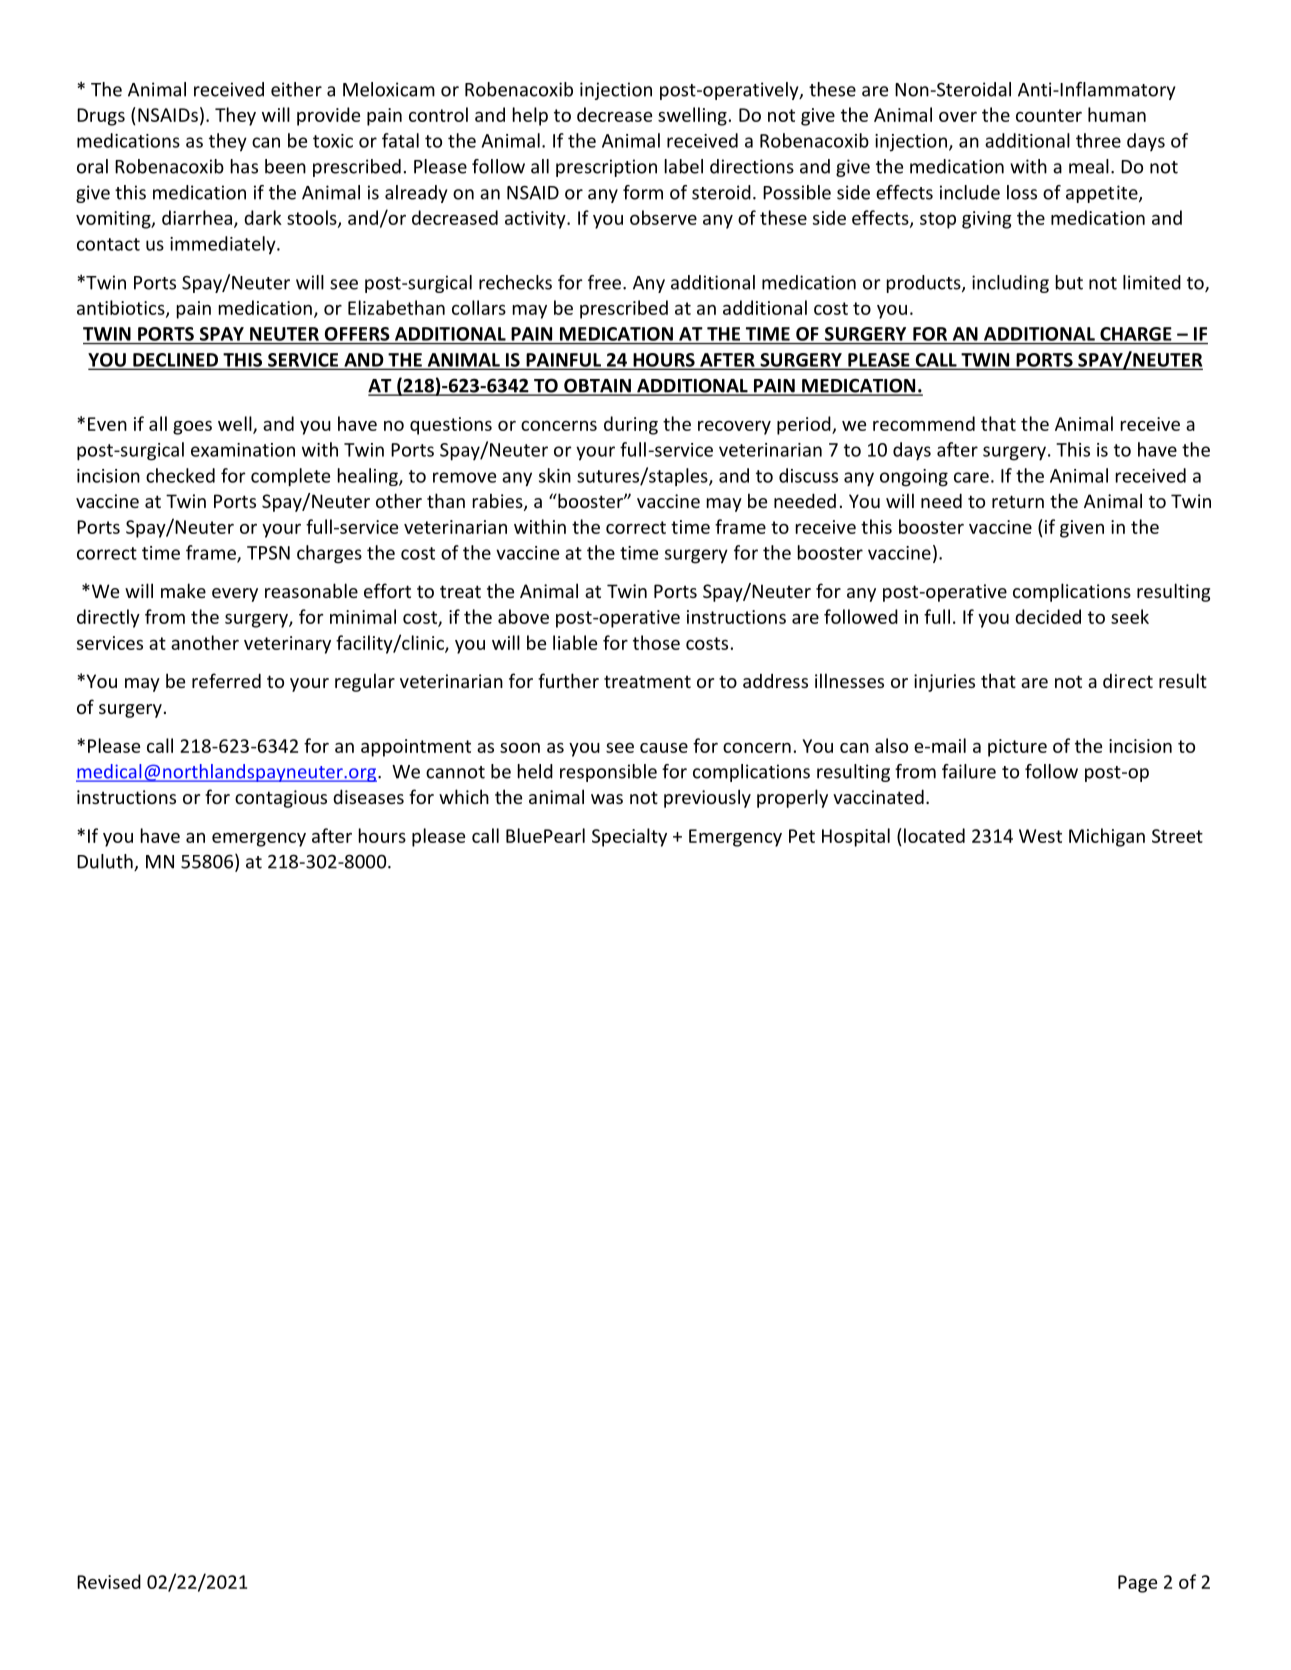 The image size is (1291, 1670). What do you see at coordinates (606, 168) in the document?
I see `prescription` at bounding box center [606, 168].
